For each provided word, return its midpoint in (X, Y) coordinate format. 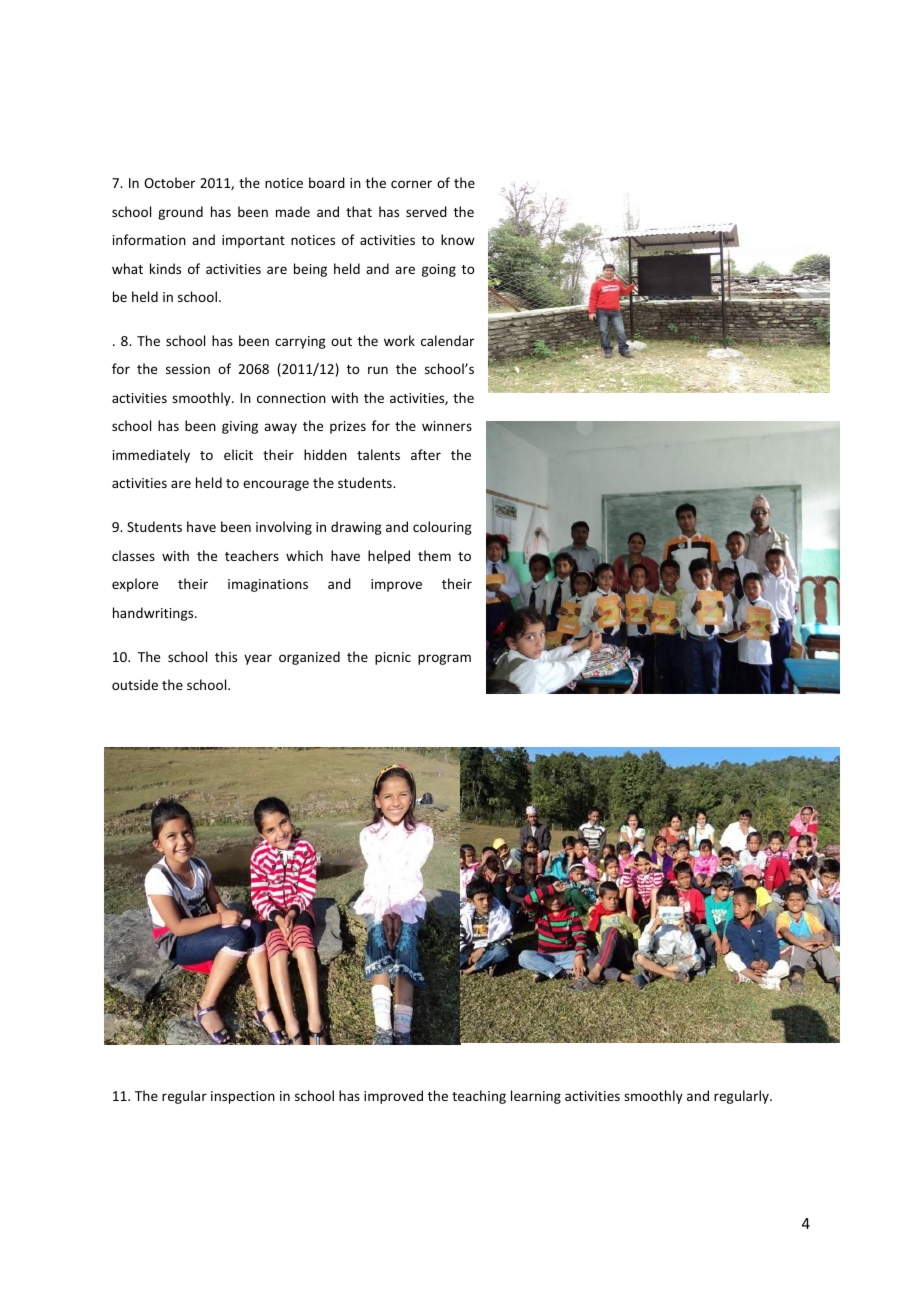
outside (135, 684)
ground (180, 213)
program (444, 659)
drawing (356, 528)
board (327, 182)
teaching (479, 1097)
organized (309, 658)
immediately (151, 456)
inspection (243, 1097)
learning (536, 1097)
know (458, 239)
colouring (442, 528)
